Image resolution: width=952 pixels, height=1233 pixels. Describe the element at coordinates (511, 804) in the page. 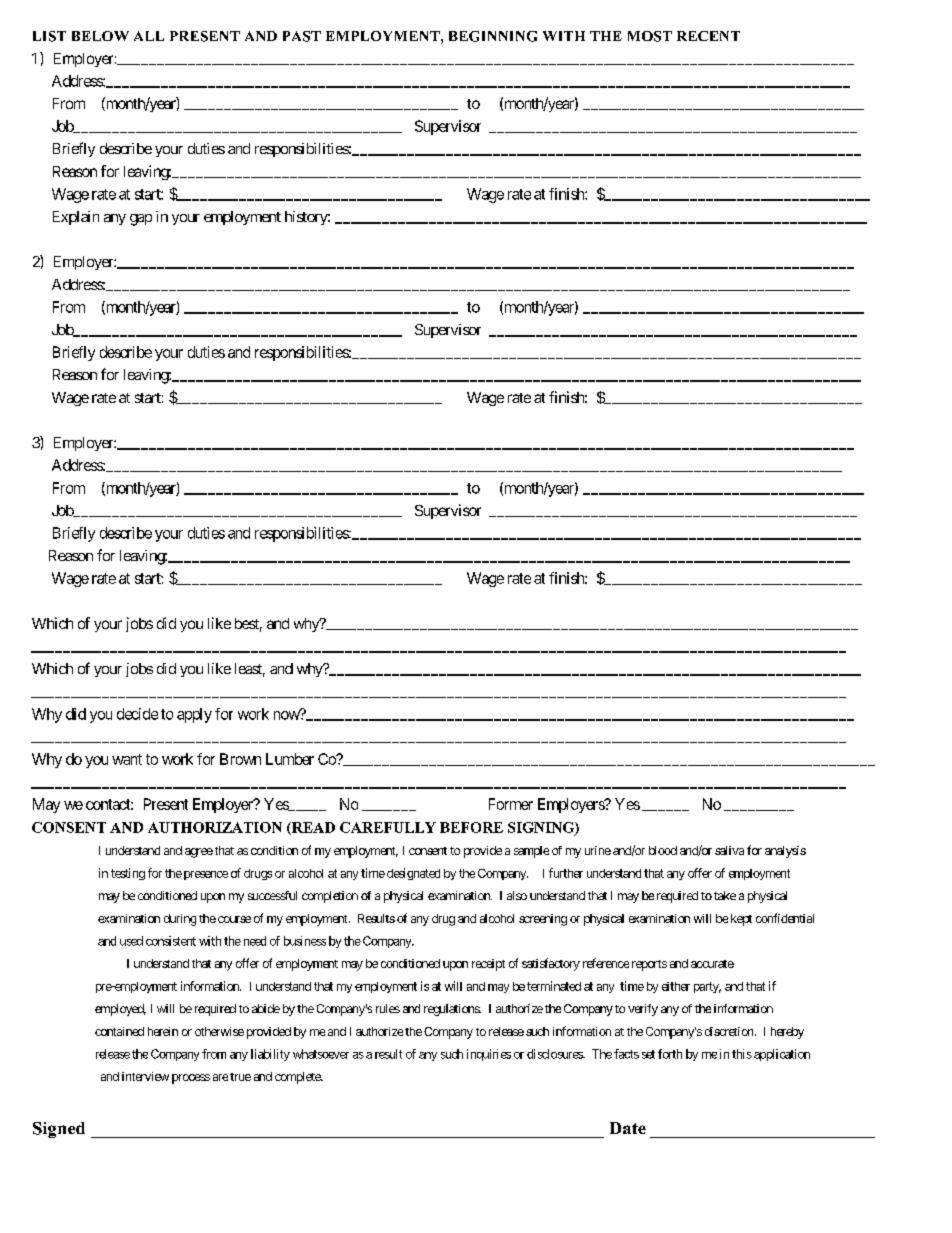

I see `Former` at that location.
